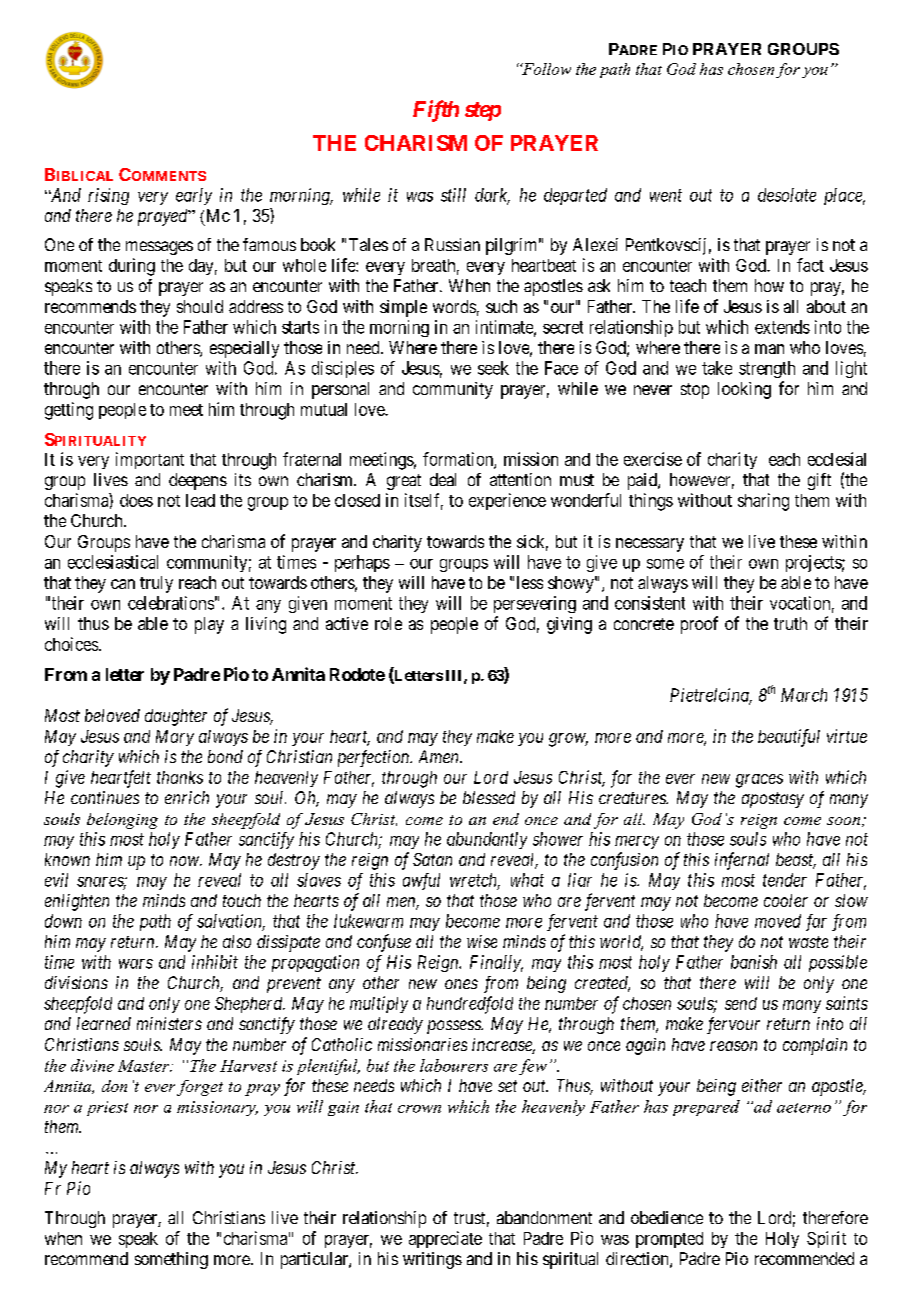  I want to click on send, so click(741, 1003).
